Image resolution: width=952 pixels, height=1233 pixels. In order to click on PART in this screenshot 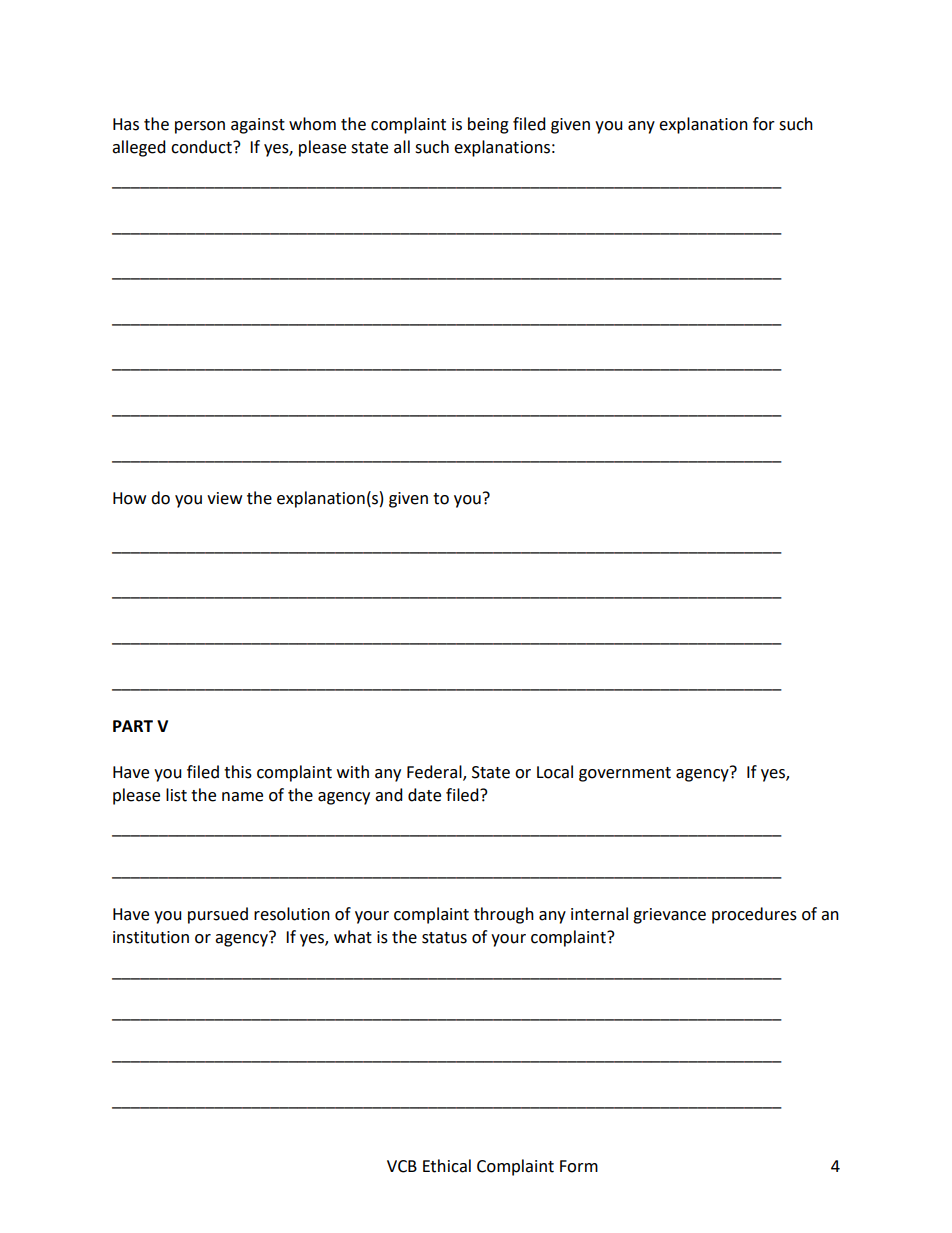, I will do `click(133, 726)`.
